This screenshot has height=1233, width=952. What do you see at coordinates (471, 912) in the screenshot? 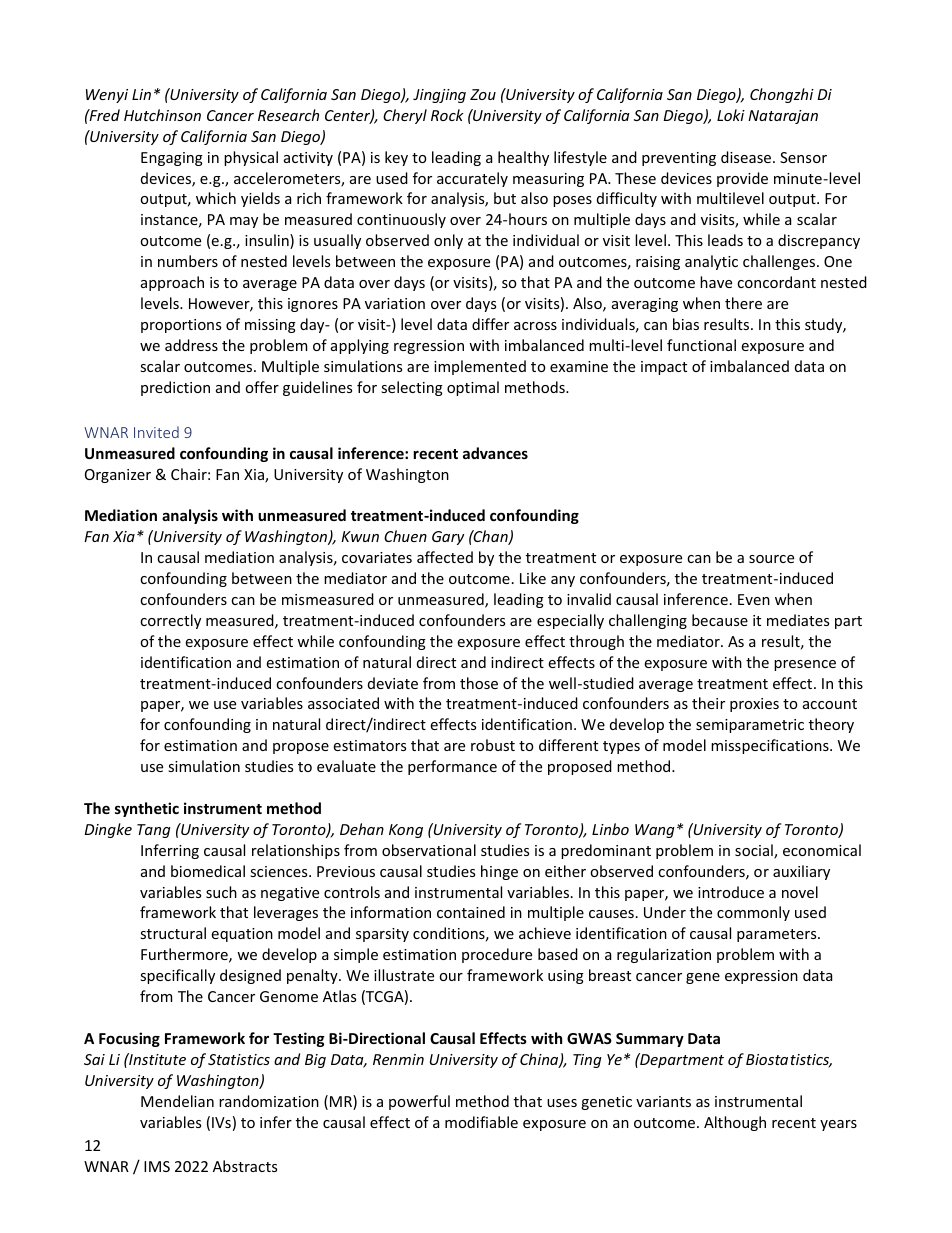
I see `contained` at bounding box center [471, 912].
